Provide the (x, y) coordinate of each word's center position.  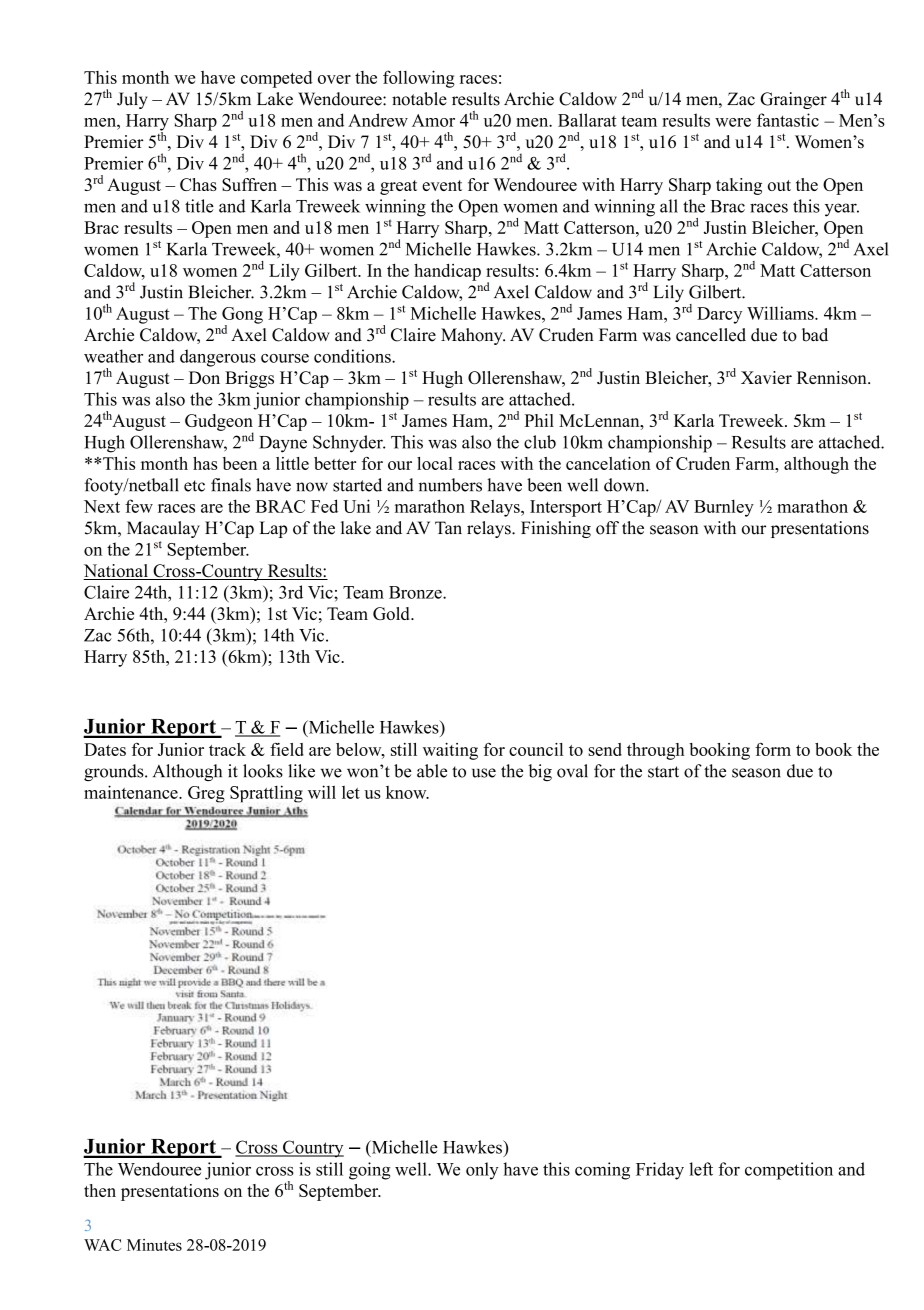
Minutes (154, 1245)
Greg (206, 794)
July (132, 100)
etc (194, 486)
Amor (433, 120)
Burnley (724, 508)
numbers (450, 485)
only (482, 1171)
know (407, 792)
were (733, 122)
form (773, 749)
